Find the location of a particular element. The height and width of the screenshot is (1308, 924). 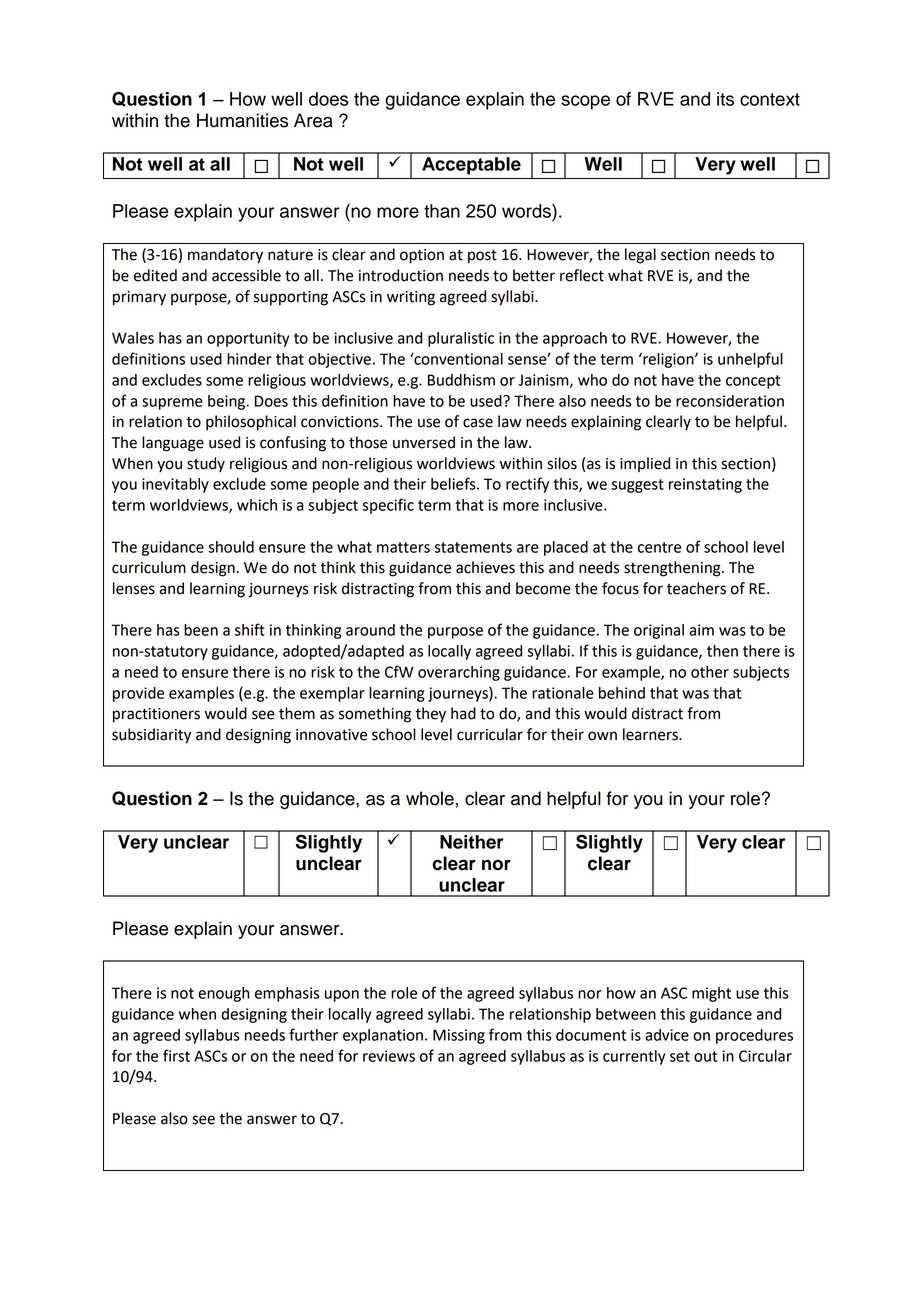

had is located at coordinates (463, 713).
